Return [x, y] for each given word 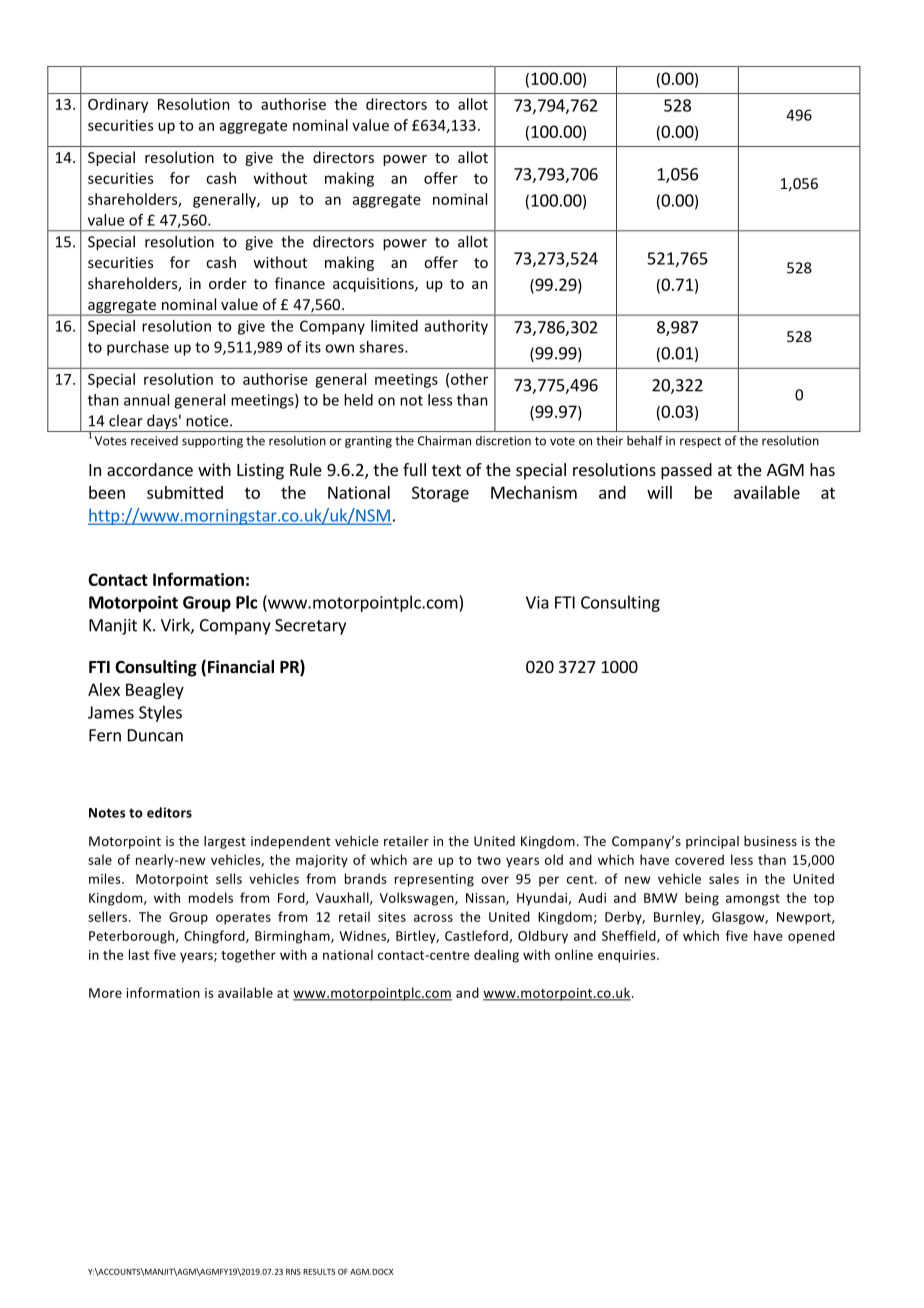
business [770, 841]
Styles [160, 713]
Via [537, 602]
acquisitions [374, 285]
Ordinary [118, 105]
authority [456, 327]
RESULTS [319, 1271]
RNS [293, 1272]
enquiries [628, 956]
